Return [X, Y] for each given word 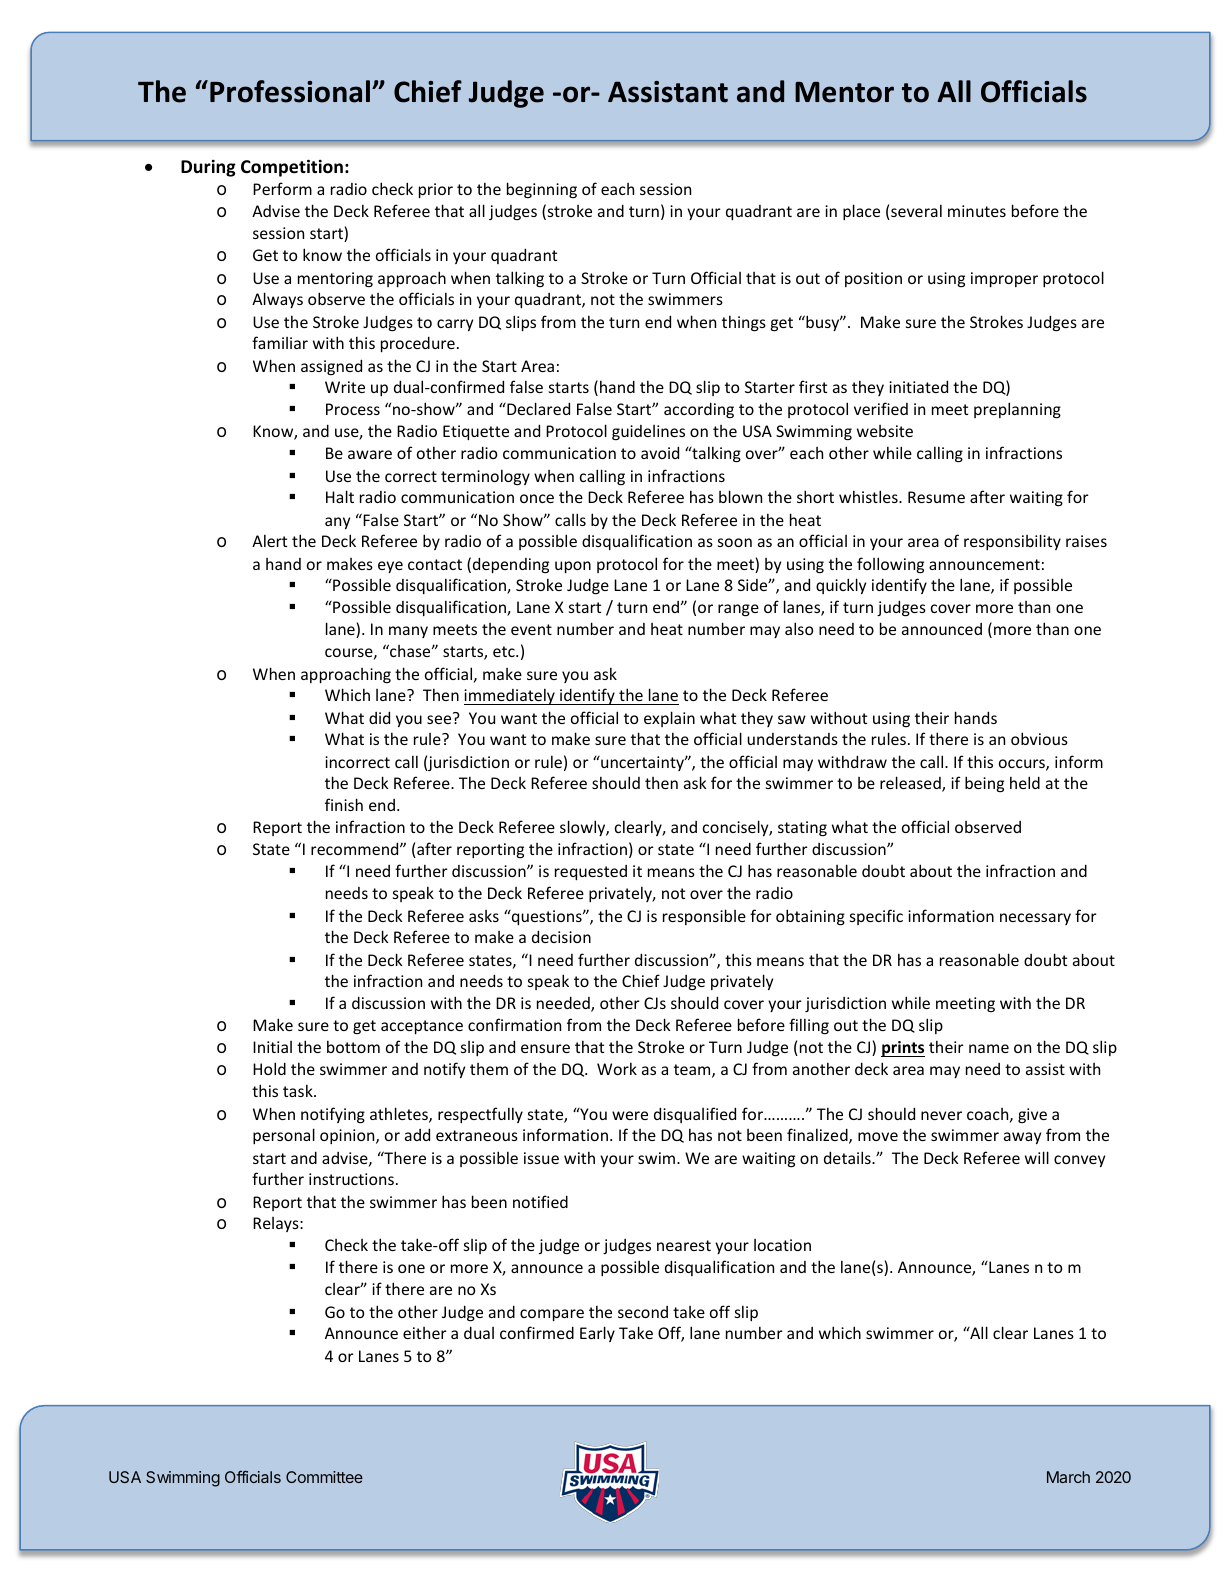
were [630, 1115]
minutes [977, 211]
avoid [660, 452]
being [984, 784]
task [299, 1090]
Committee [324, 1477]
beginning [542, 190]
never [941, 1115]
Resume [936, 497]
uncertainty [642, 763]
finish [344, 804]
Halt [340, 496]
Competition [292, 168]
